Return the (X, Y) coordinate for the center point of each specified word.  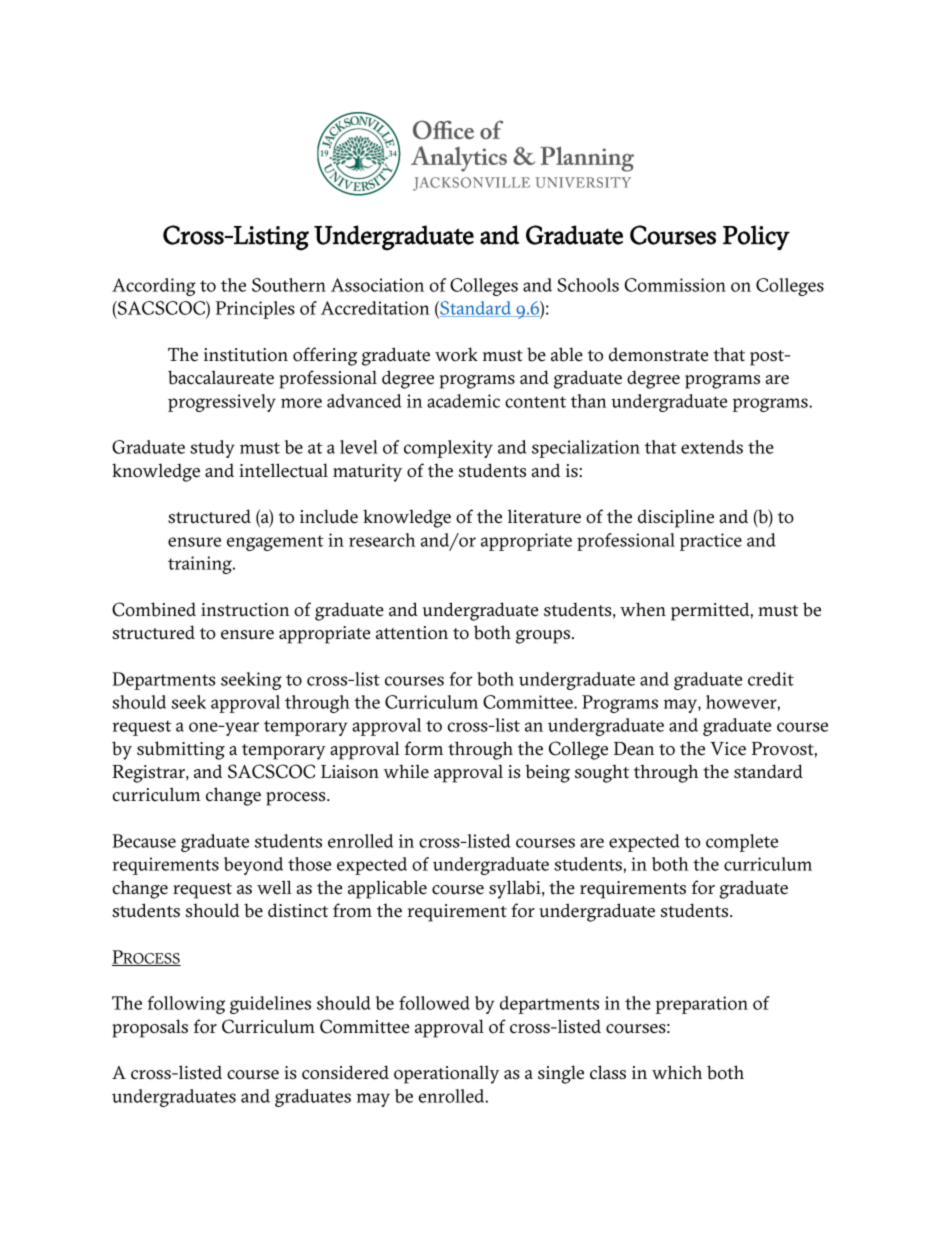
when (643, 609)
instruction (245, 610)
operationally (447, 1074)
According (154, 287)
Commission (675, 285)
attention (412, 633)
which (677, 1072)
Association (377, 285)
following (186, 1005)
